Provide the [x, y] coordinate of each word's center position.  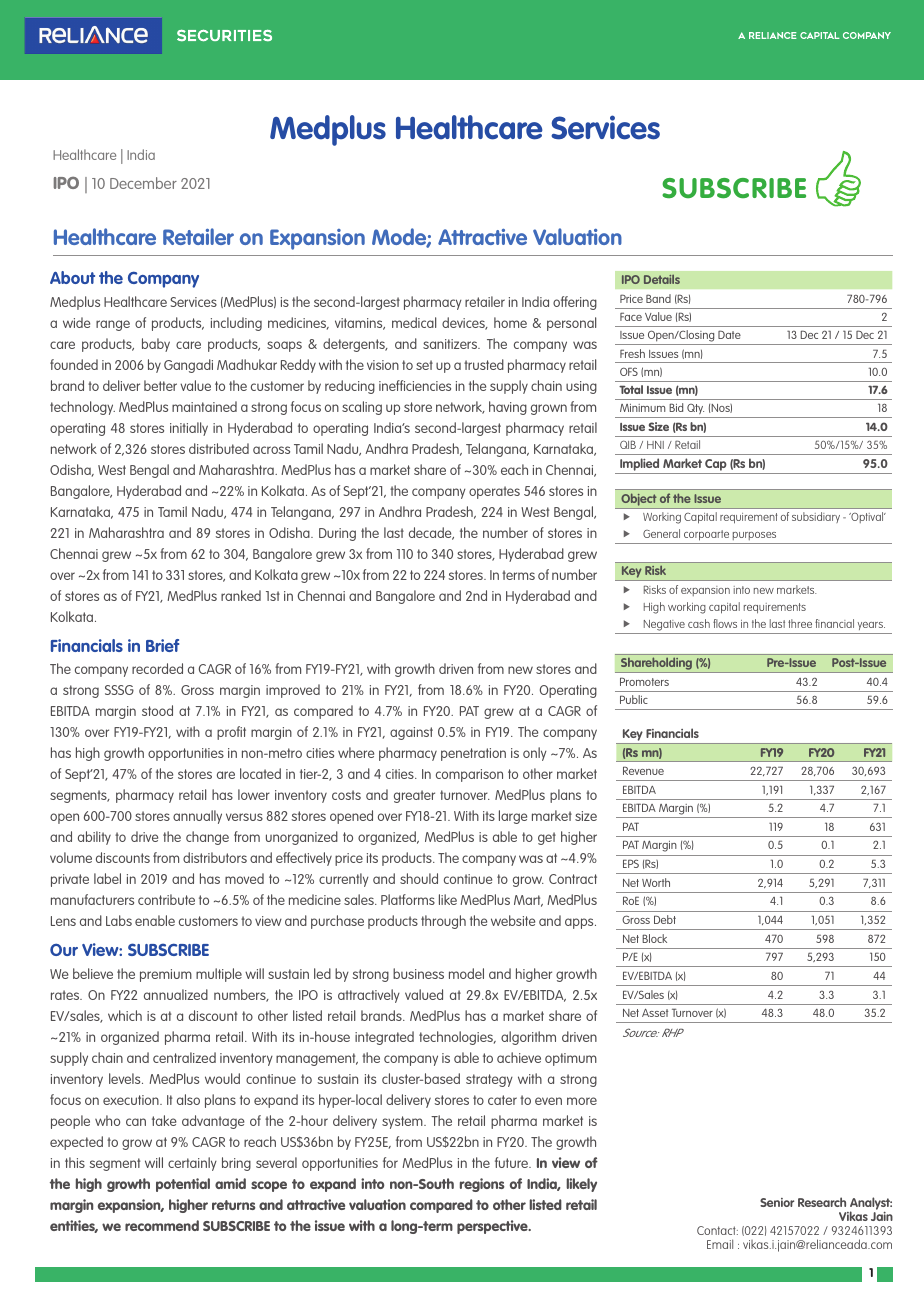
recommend [162, 1225]
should [419, 878]
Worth [656, 882]
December [143, 183]
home [510, 322]
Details [662, 279]
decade [431, 533]
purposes [755, 538]
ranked [241, 595]
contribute [166, 899]
